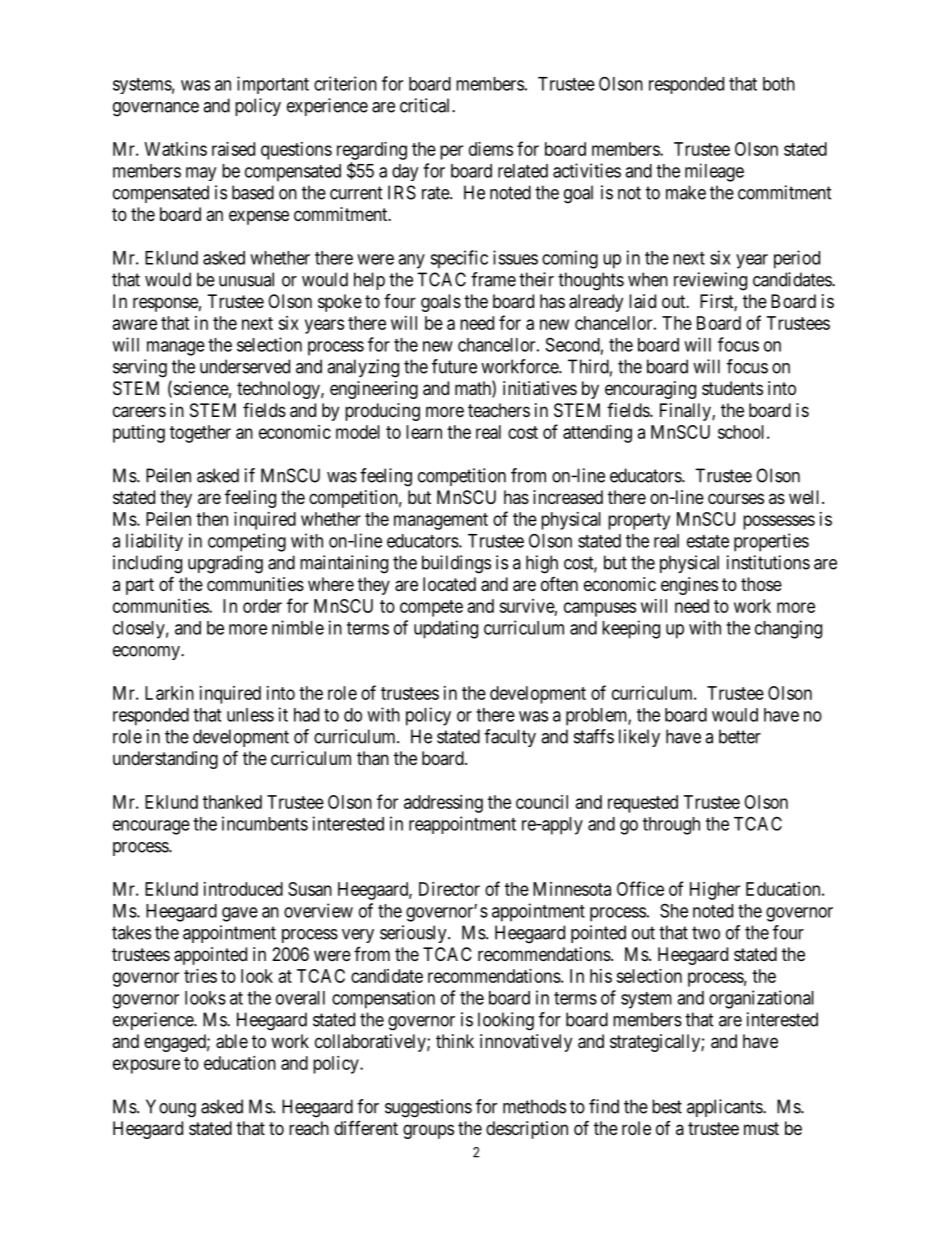 The image size is (952, 1233). What do you see at coordinates (424, 432) in the screenshot?
I see `learn` at bounding box center [424, 432].
